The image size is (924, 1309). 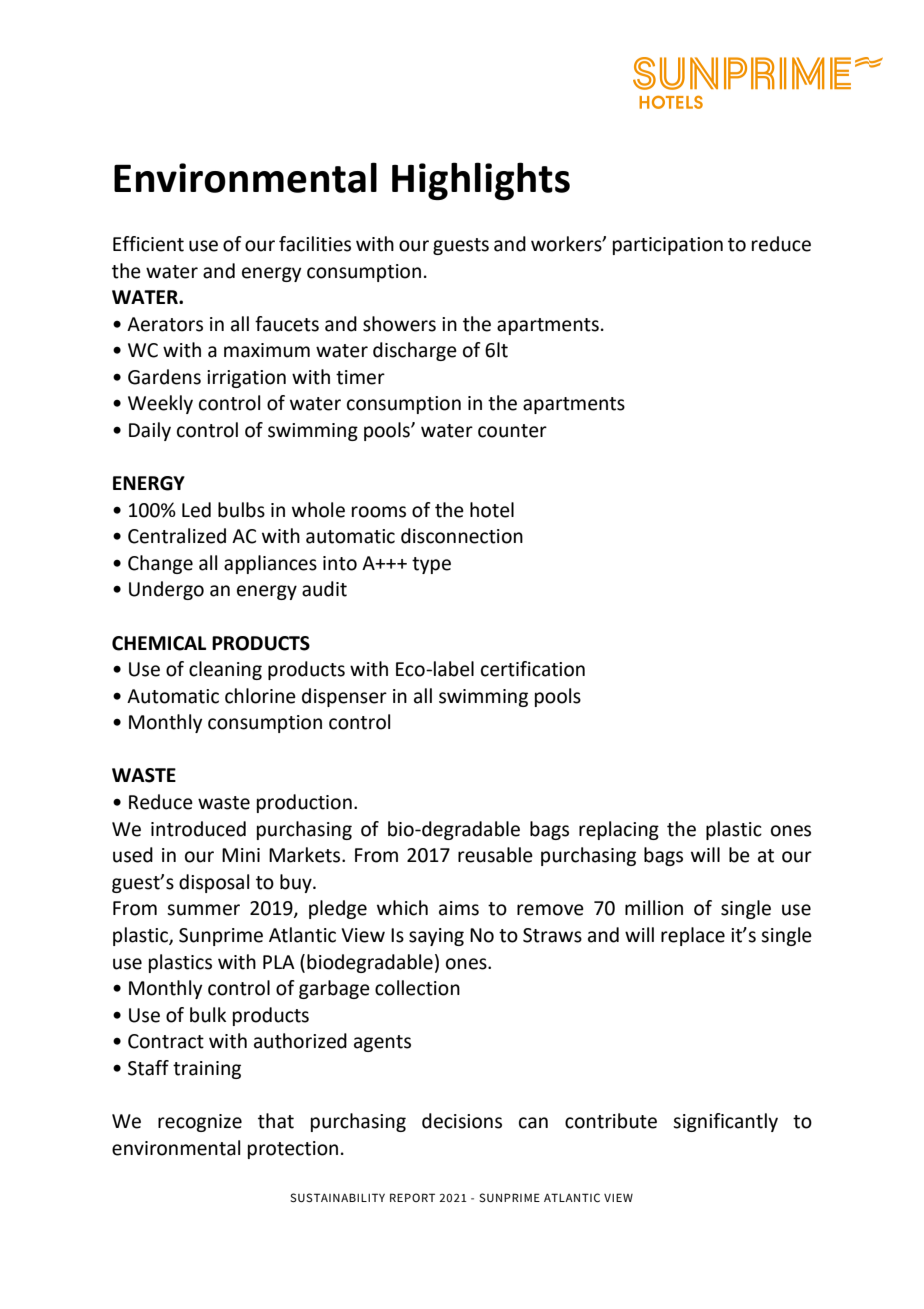 What do you see at coordinates (668, 246) in the screenshot?
I see `participation` at bounding box center [668, 246].
